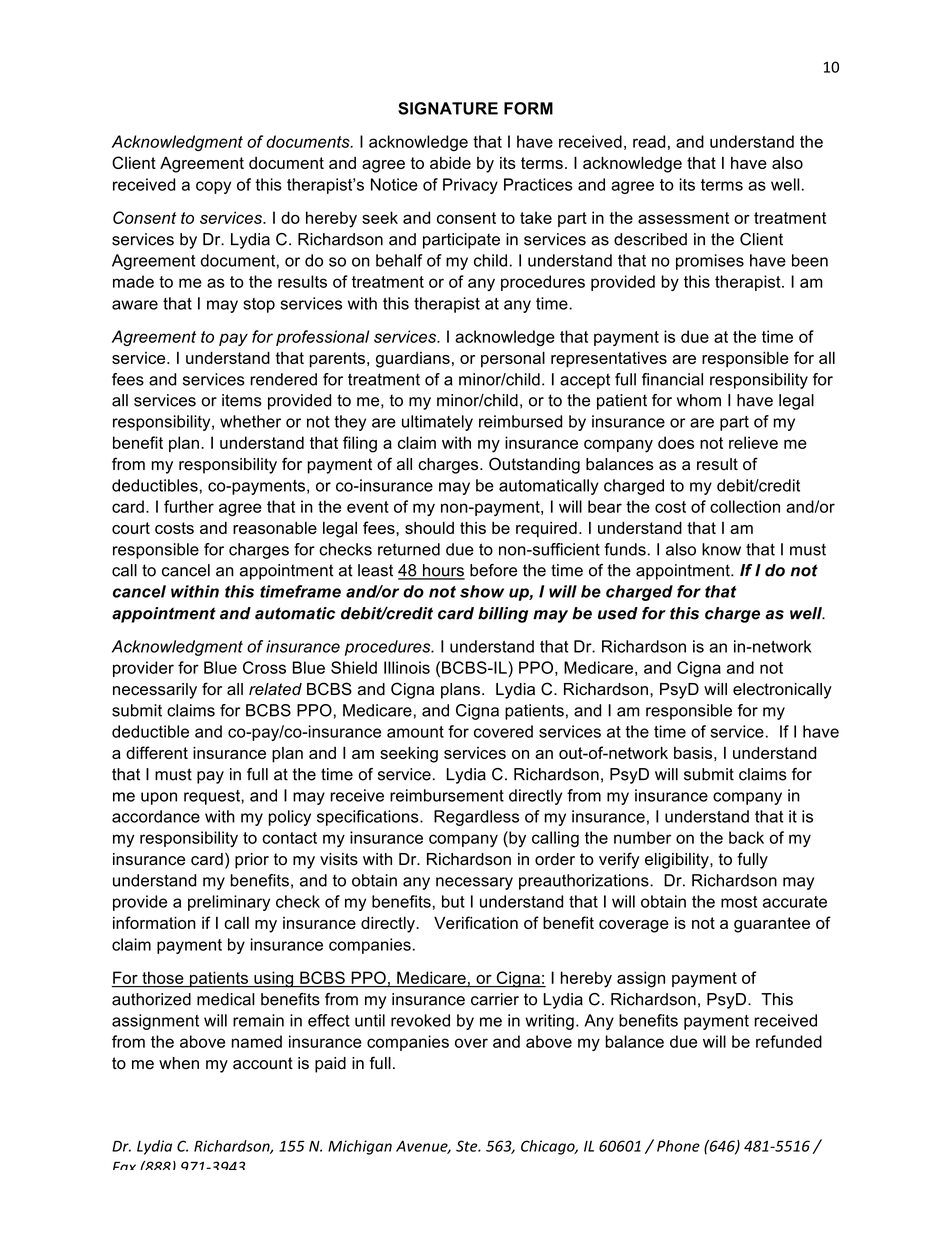 The height and width of the screenshot is (1233, 952). I want to click on used, so click(618, 613).
